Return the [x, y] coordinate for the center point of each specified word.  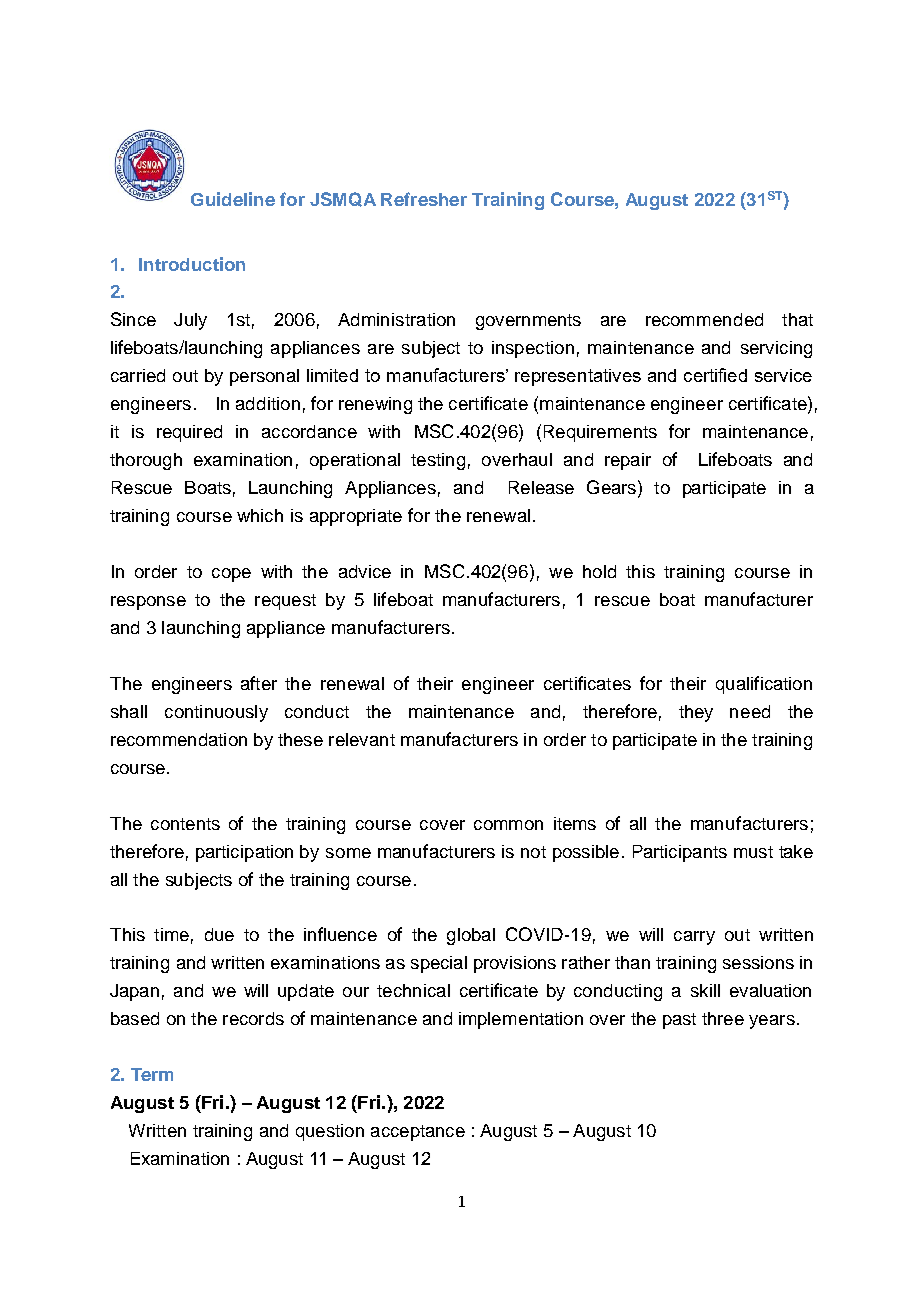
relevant [362, 739]
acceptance [418, 1133]
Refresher [424, 199]
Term [152, 1074]
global [471, 936]
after [259, 683]
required [189, 433]
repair [628, 461]
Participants [680, 853]
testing [438, 461]
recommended [704, 319]
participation [244, 853]
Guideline [233, 199]
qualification [764, 685]
